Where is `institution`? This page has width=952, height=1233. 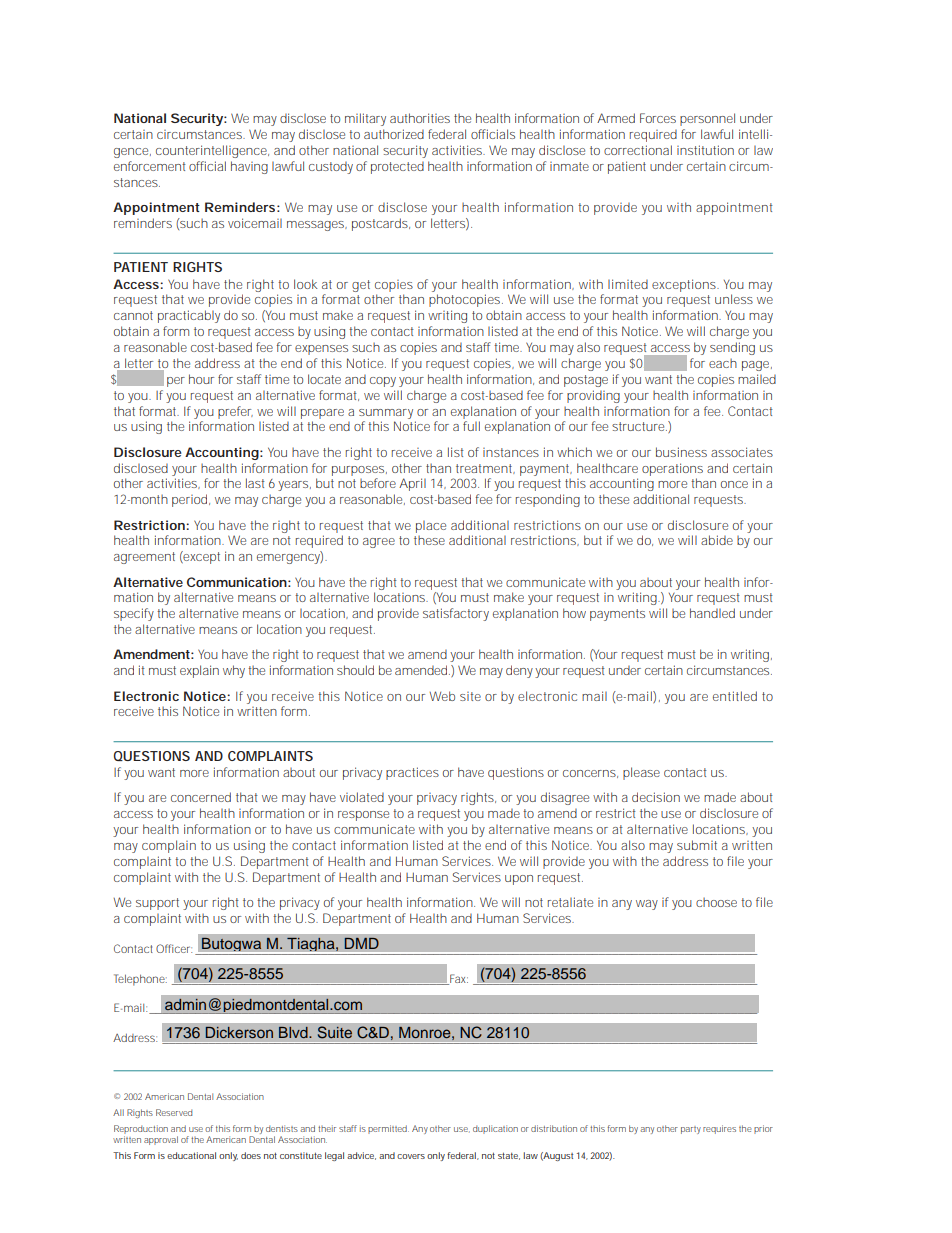
institution is located at coordinates (705, 150).
